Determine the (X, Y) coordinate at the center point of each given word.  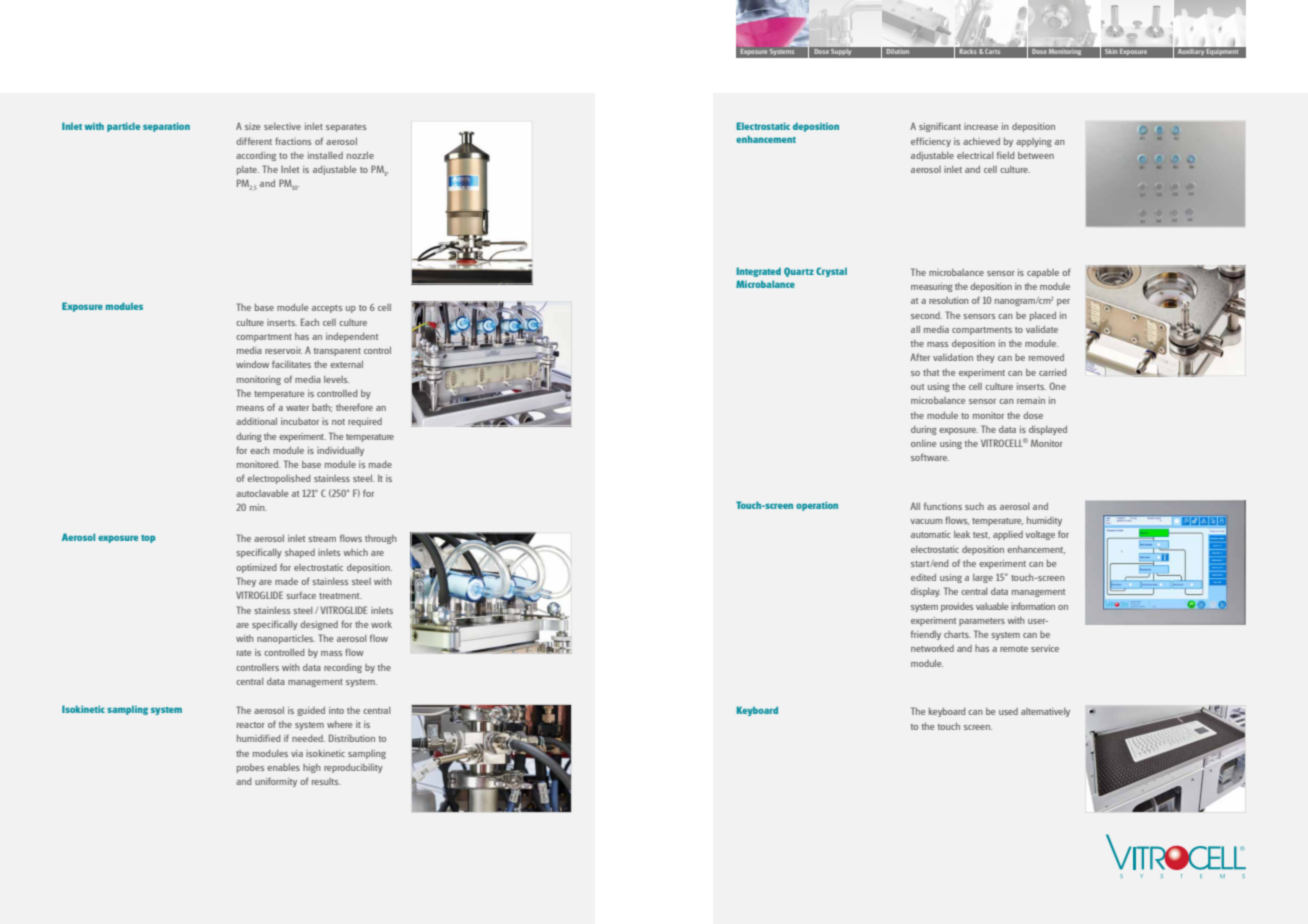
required (365, 422)
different (254, 141)
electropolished (278, 479)
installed (325, 155)
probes (250, 768)
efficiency (931, 142)
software (930, 457)
